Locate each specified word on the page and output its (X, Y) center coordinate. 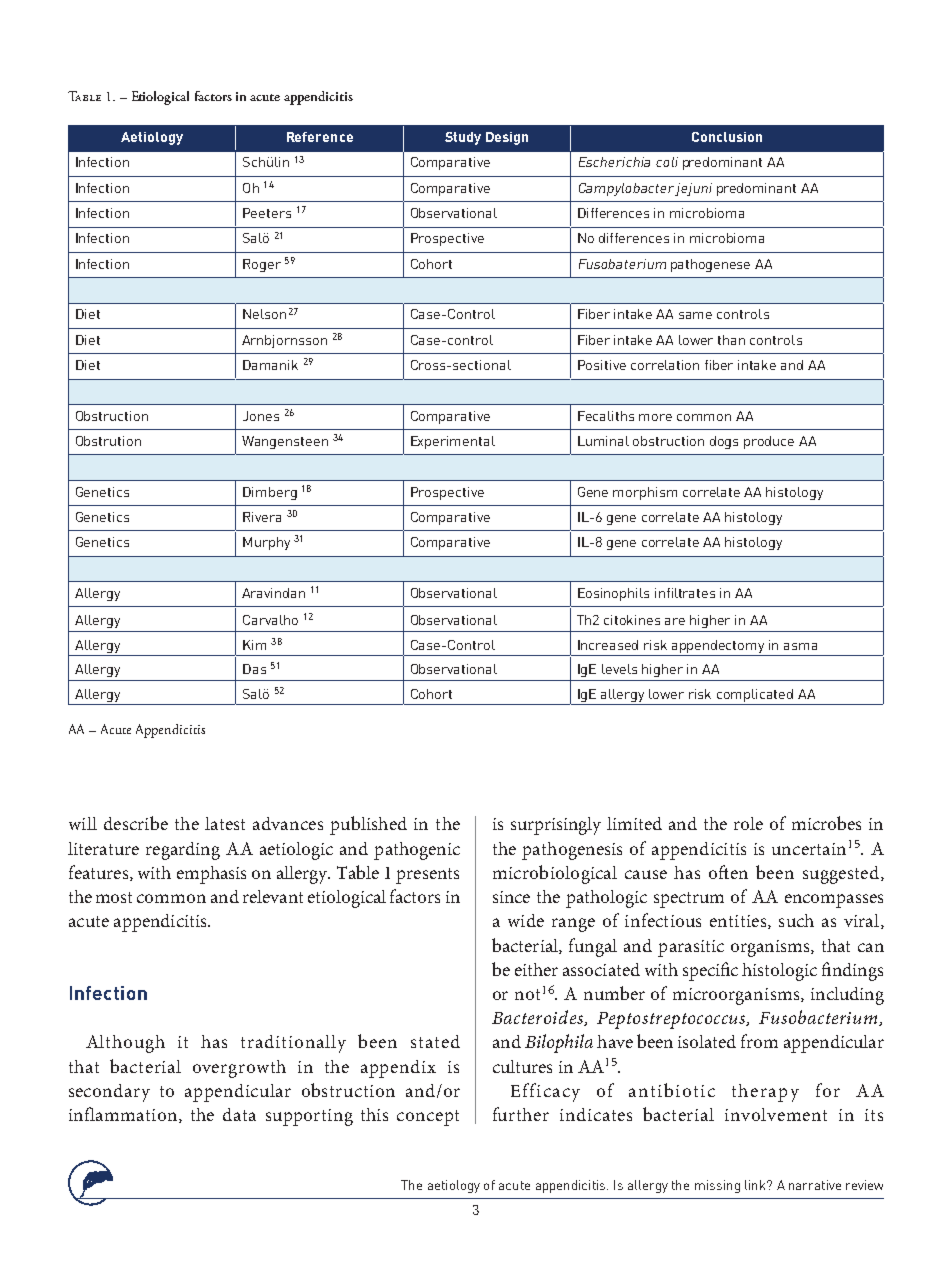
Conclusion (727, 137)
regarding (183, 851)
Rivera (262, 517)
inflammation (124, 1115)
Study (463, 138)
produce (769, 442)
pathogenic (417, 851)
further (521, 1114)
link (756, 1185)
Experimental (453, 442)
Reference (320, 137)
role (748, 823)
